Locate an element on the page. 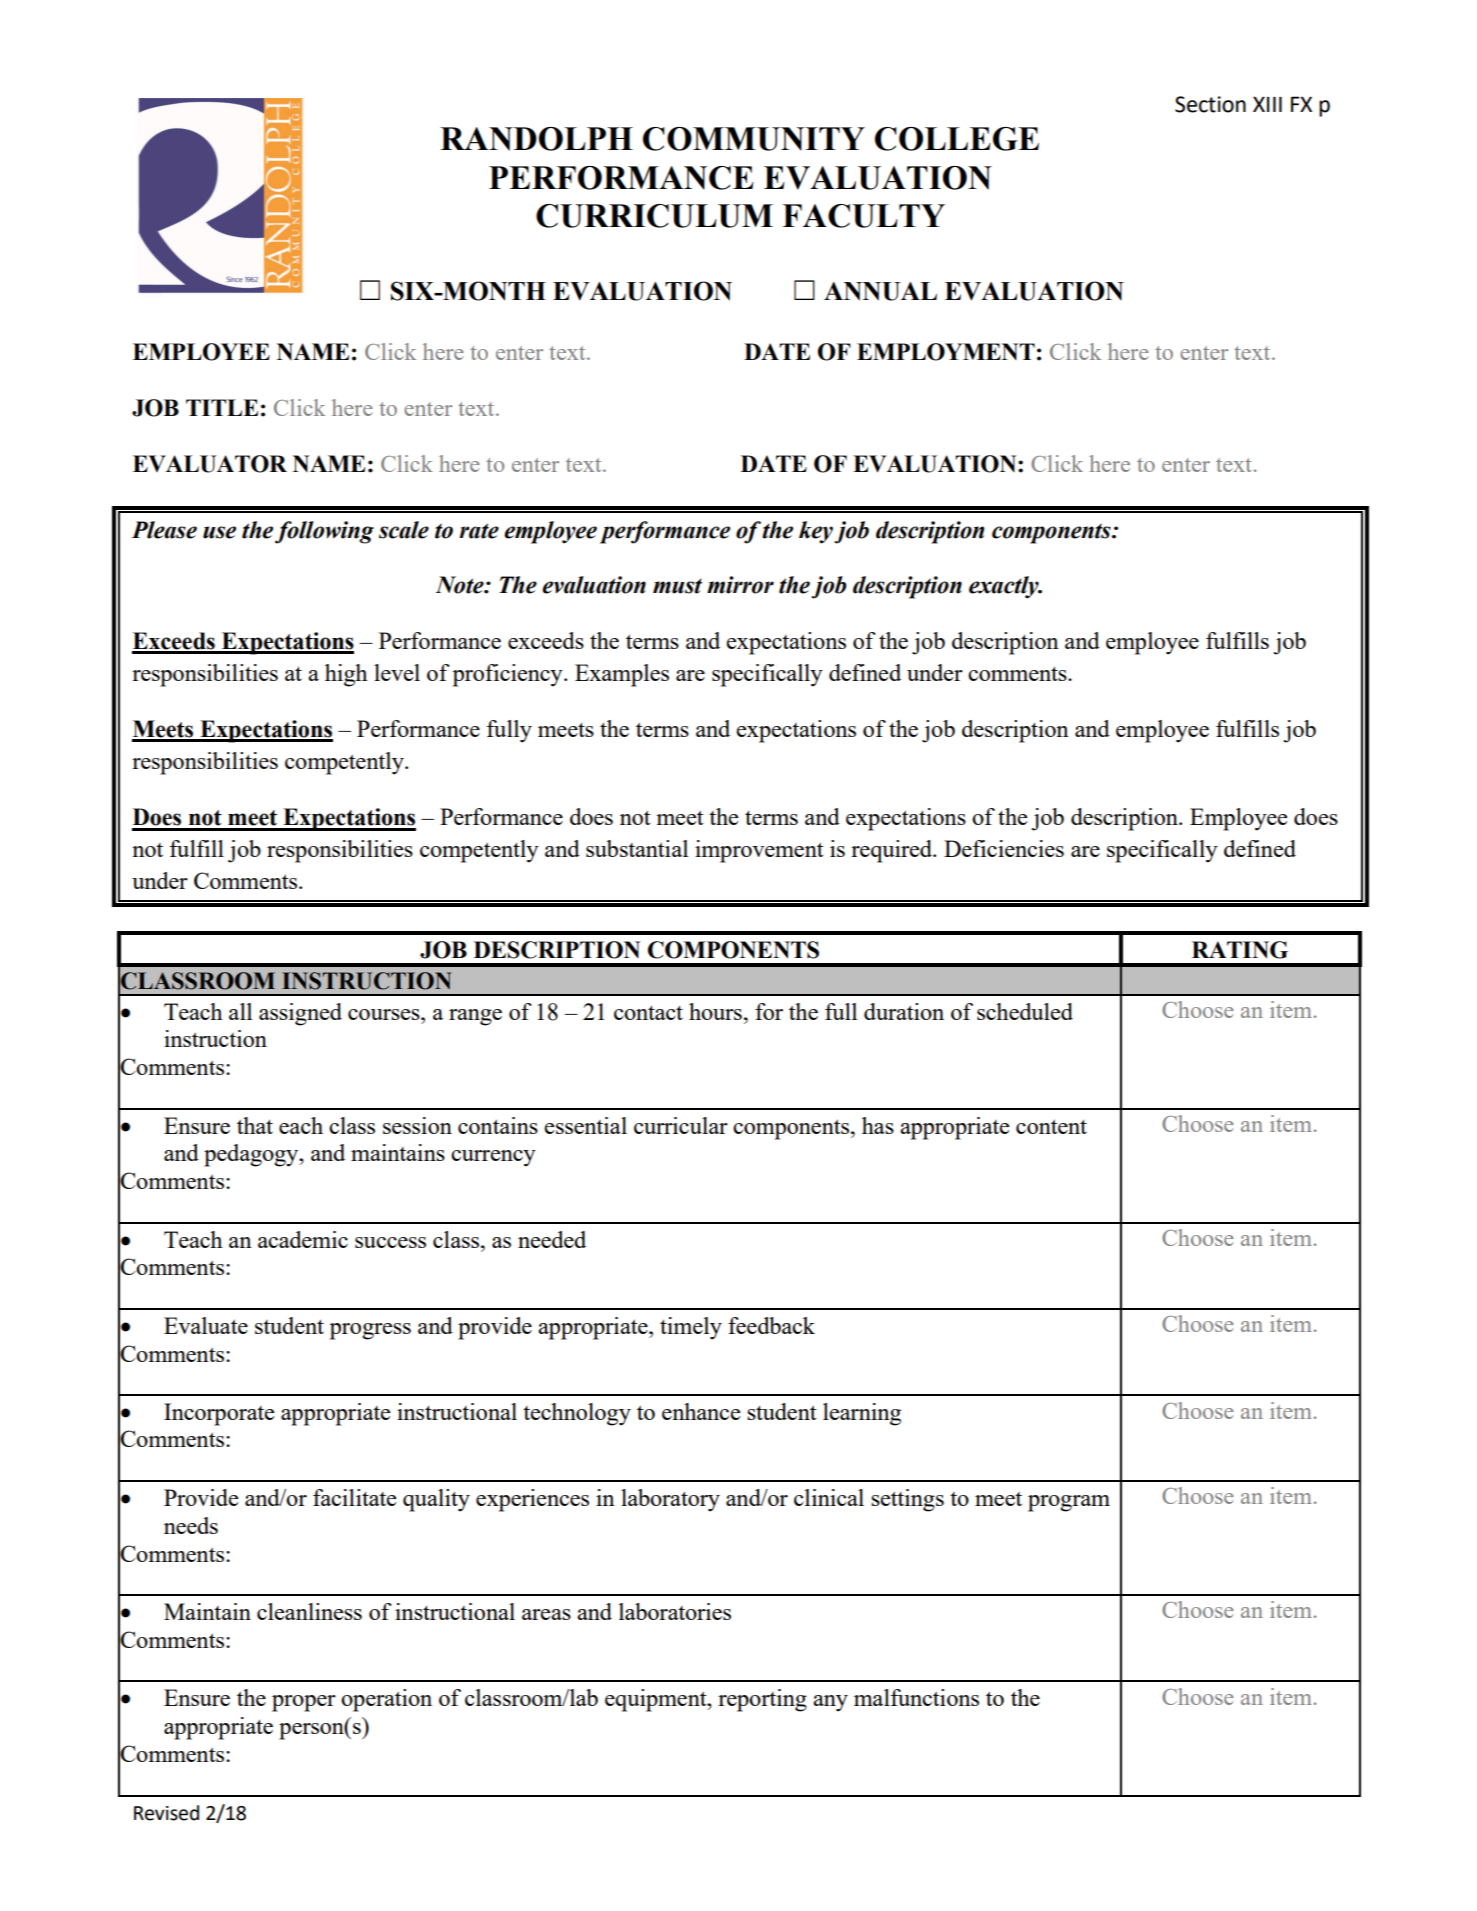  reporting is located at coordinates (762, 1700).
